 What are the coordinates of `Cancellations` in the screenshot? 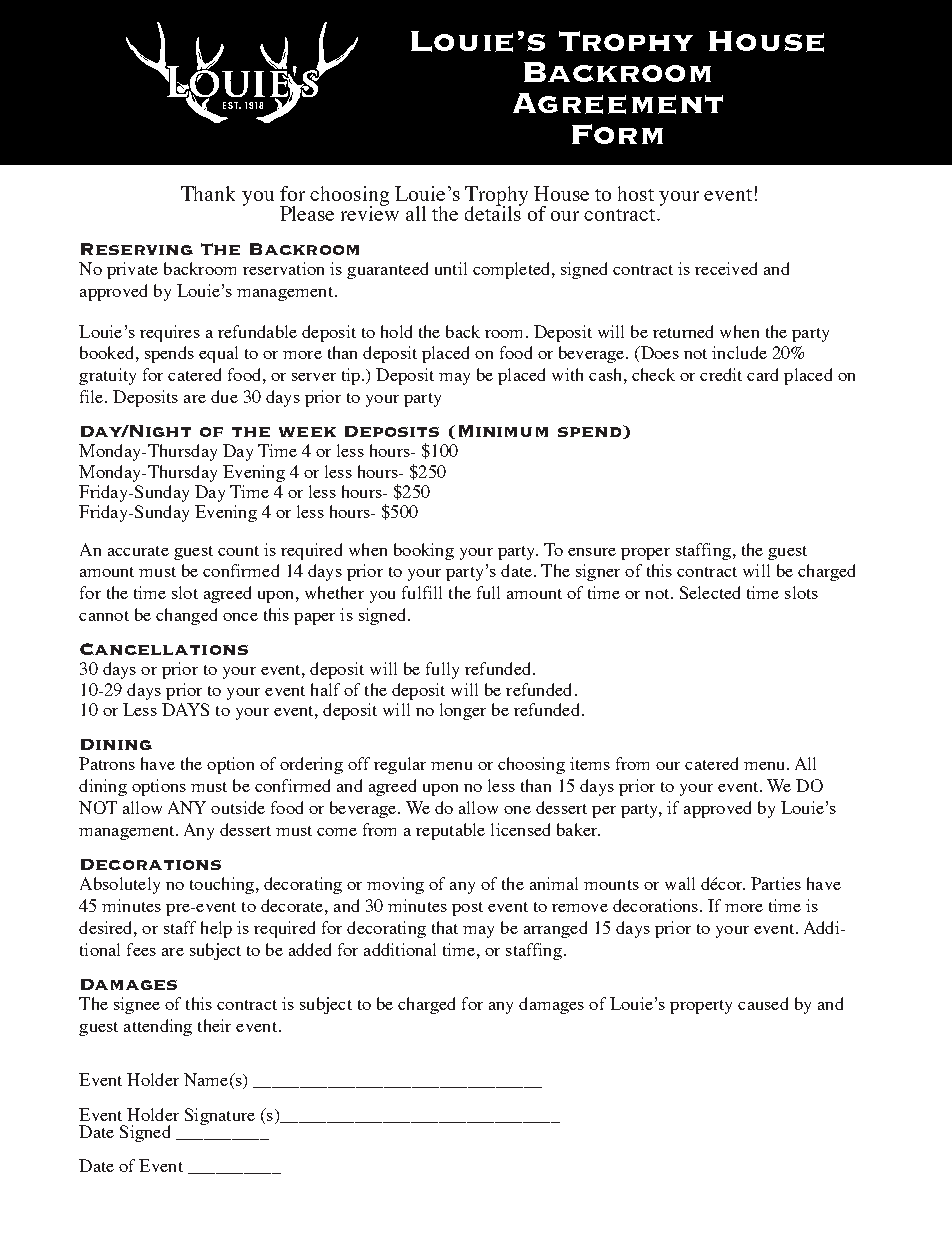 It's located at (164, 649).
